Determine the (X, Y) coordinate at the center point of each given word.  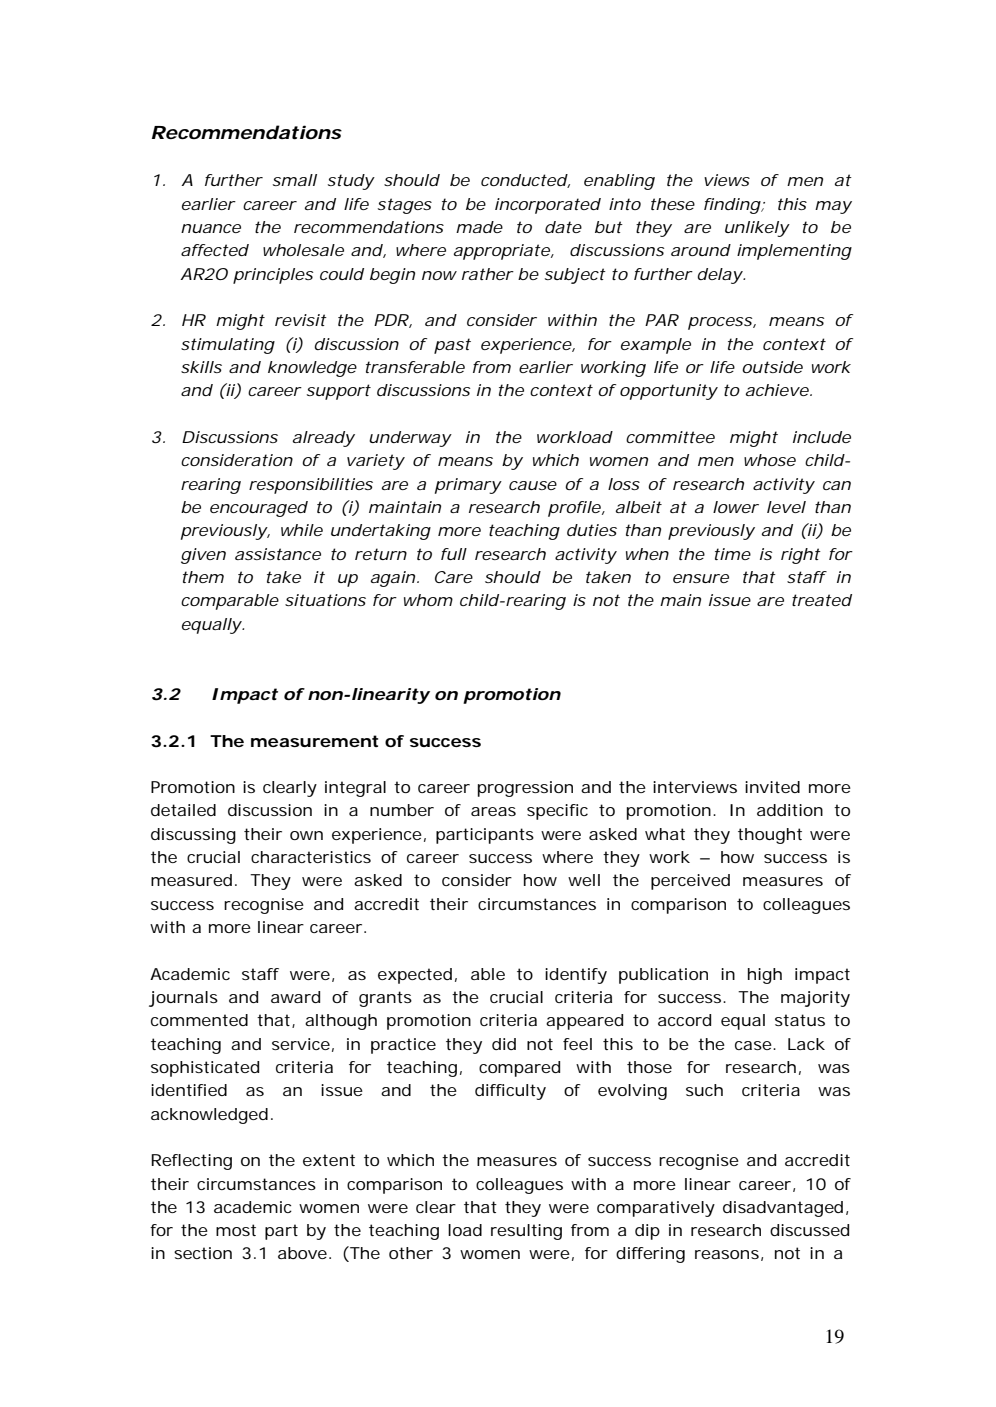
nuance (211, 228)
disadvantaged (783, 1209)
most (236, 1230)
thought (770, 836)
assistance (278, 554)
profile (574, 509)
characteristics (311, 857)
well (584, 880)
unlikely (757, 229)
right (801, 556)
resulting (526, 1232)
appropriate (502, 252)
